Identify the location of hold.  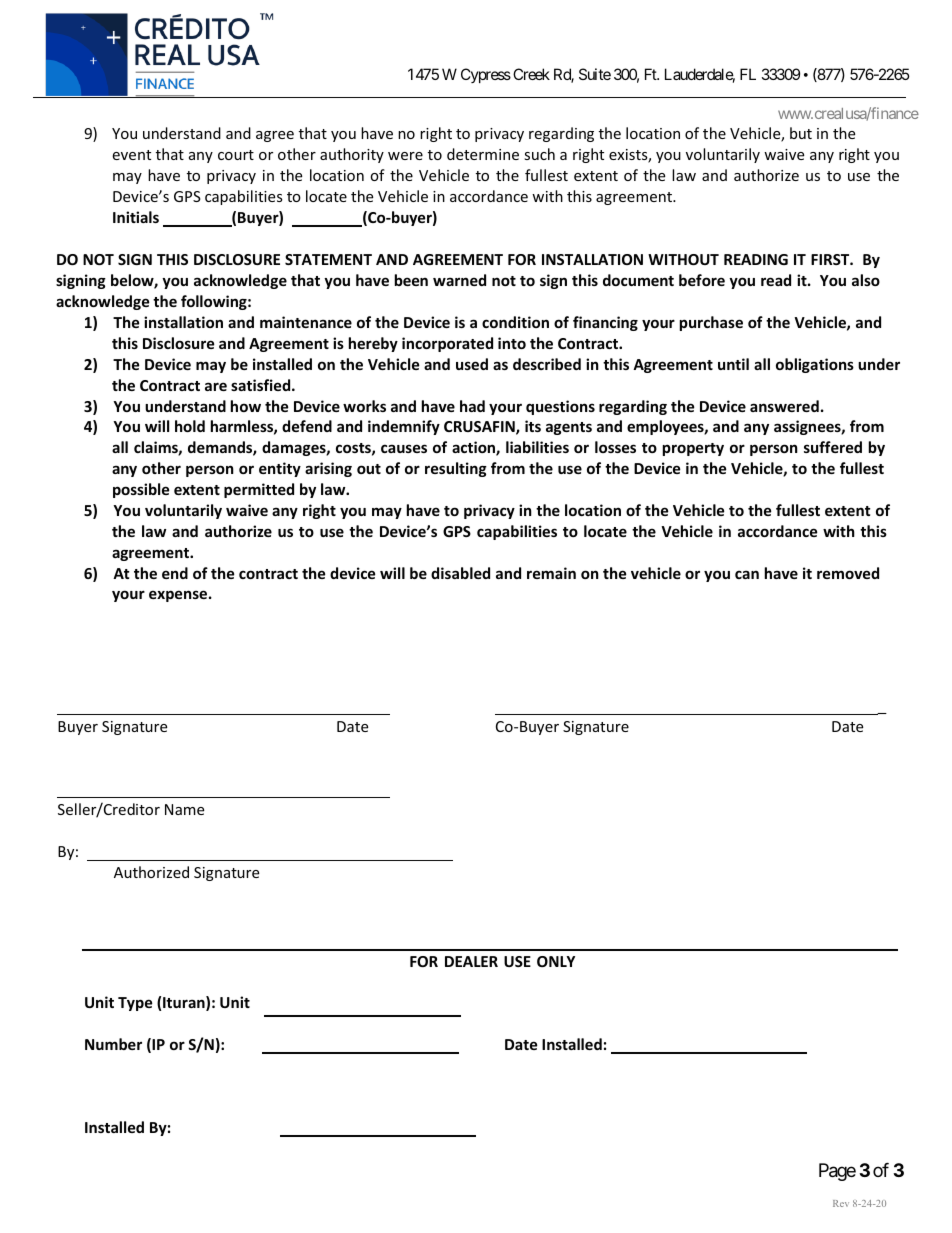
(190, 426).
